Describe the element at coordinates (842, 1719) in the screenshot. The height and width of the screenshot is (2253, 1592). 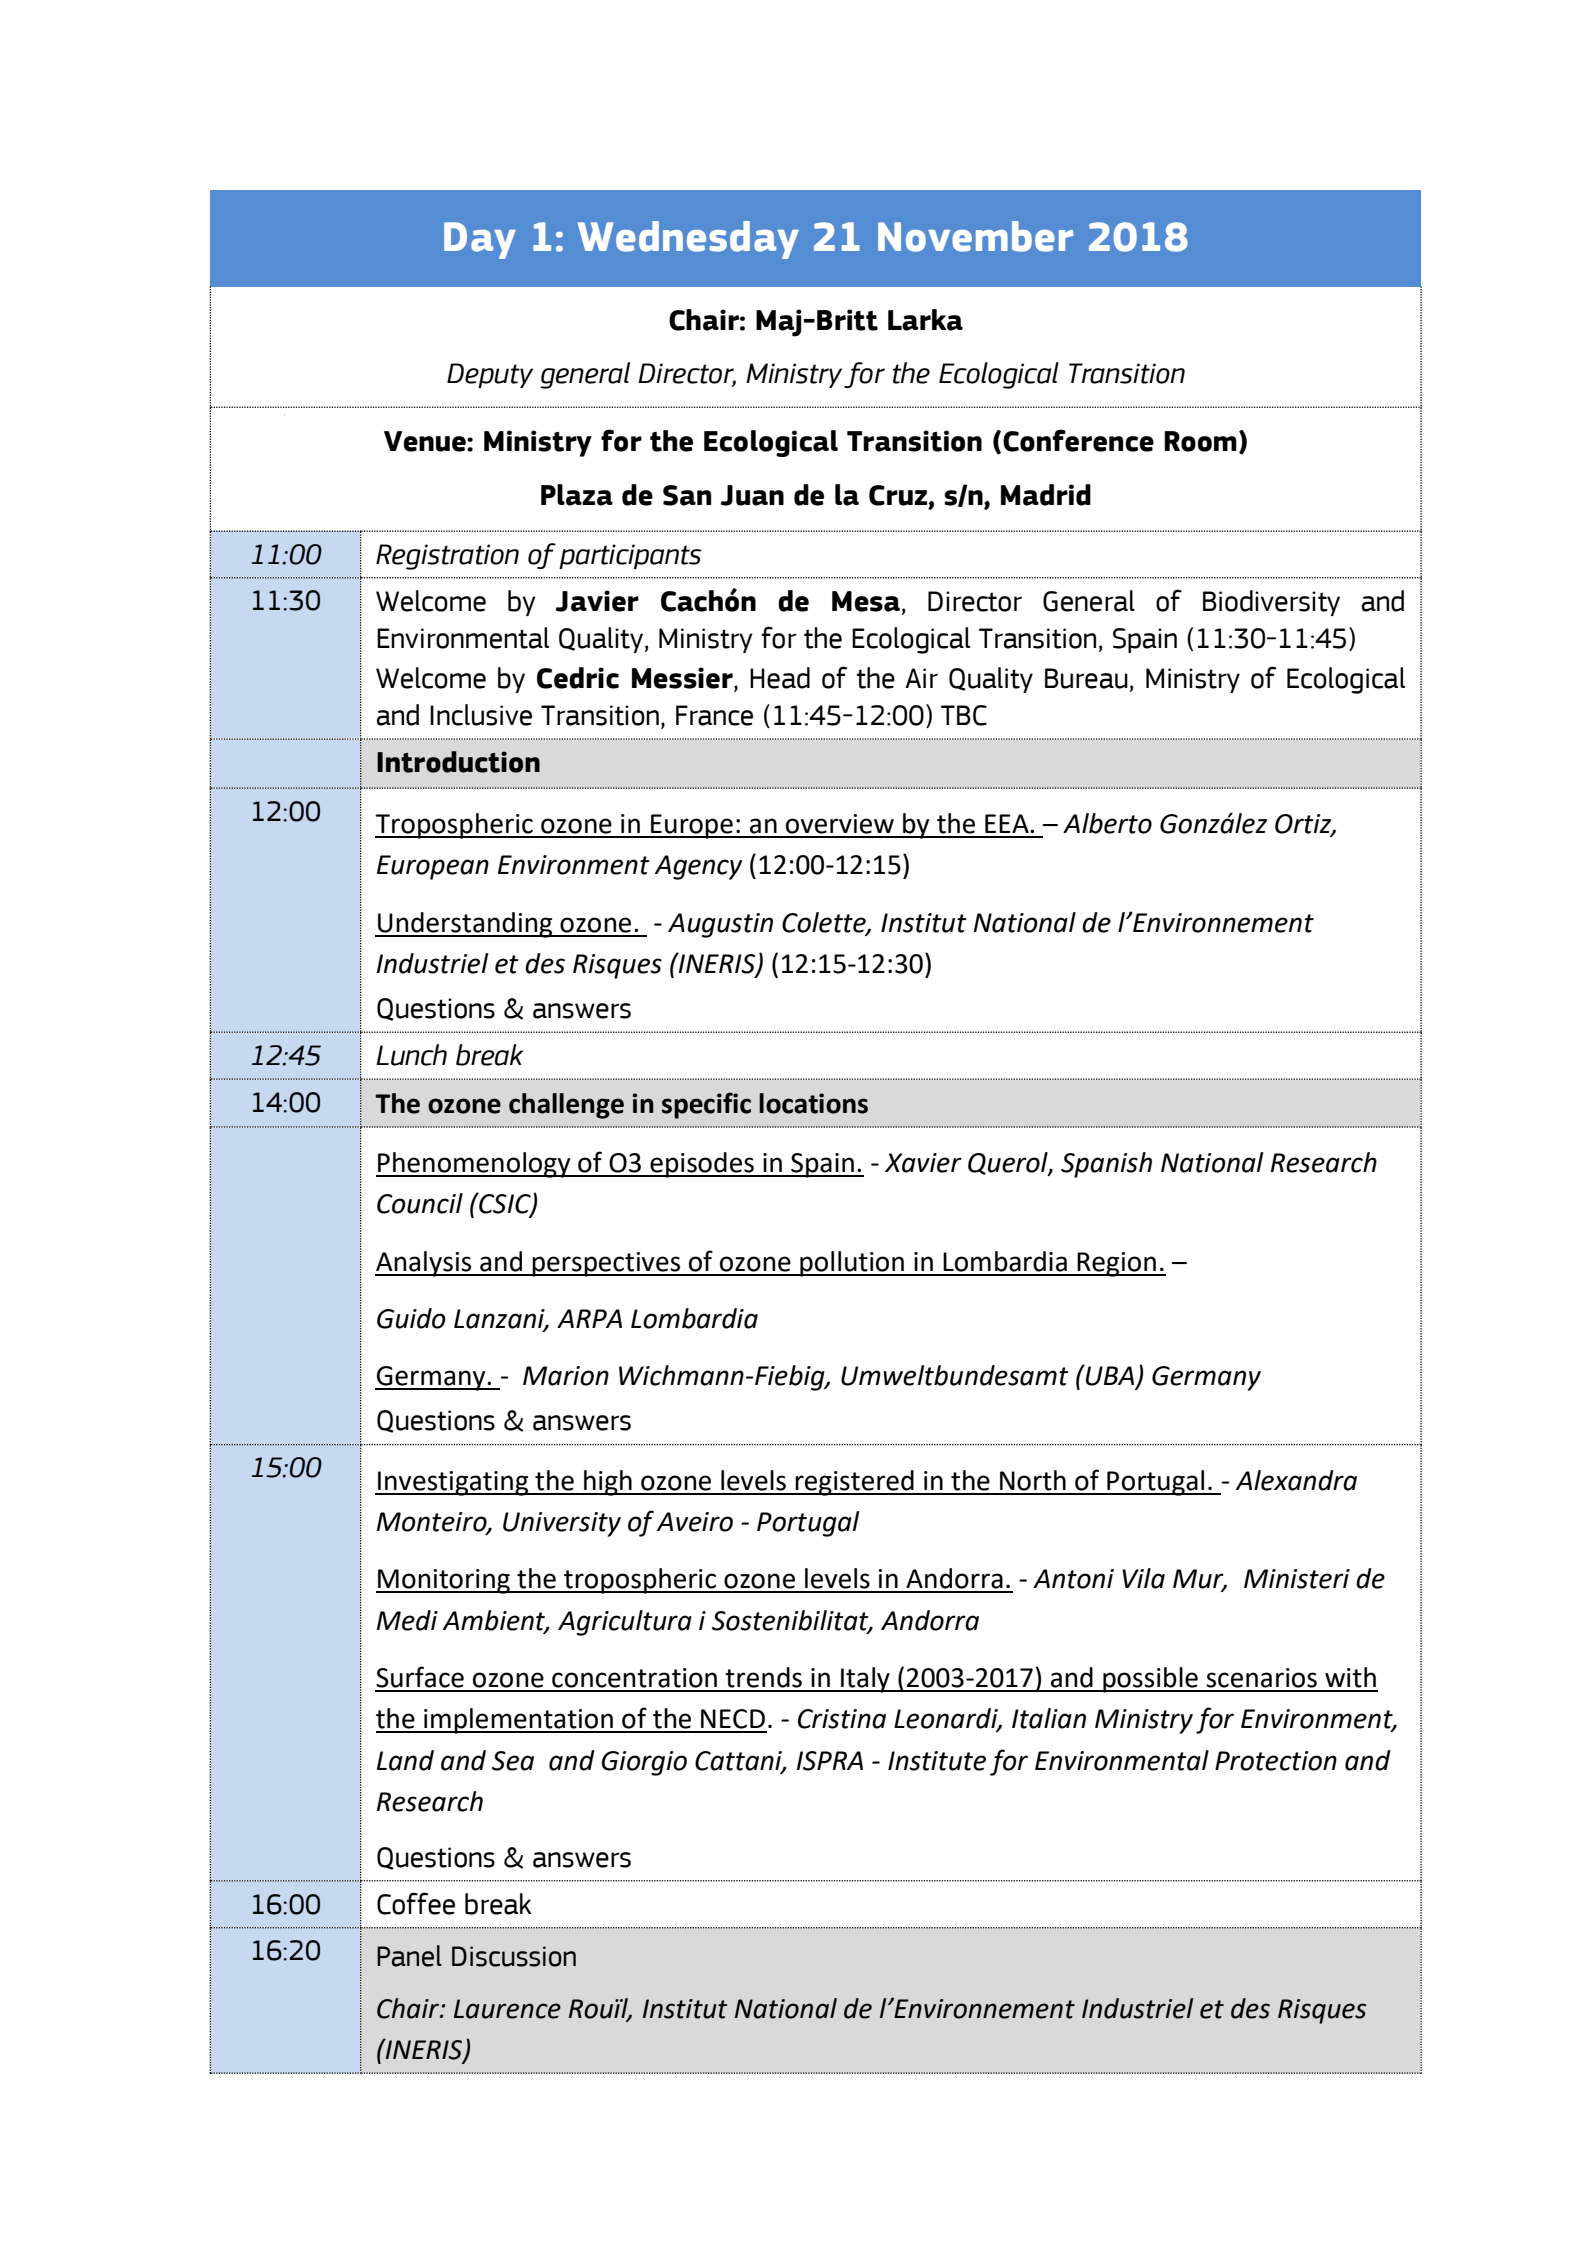
I see `Cristina` at that location.
